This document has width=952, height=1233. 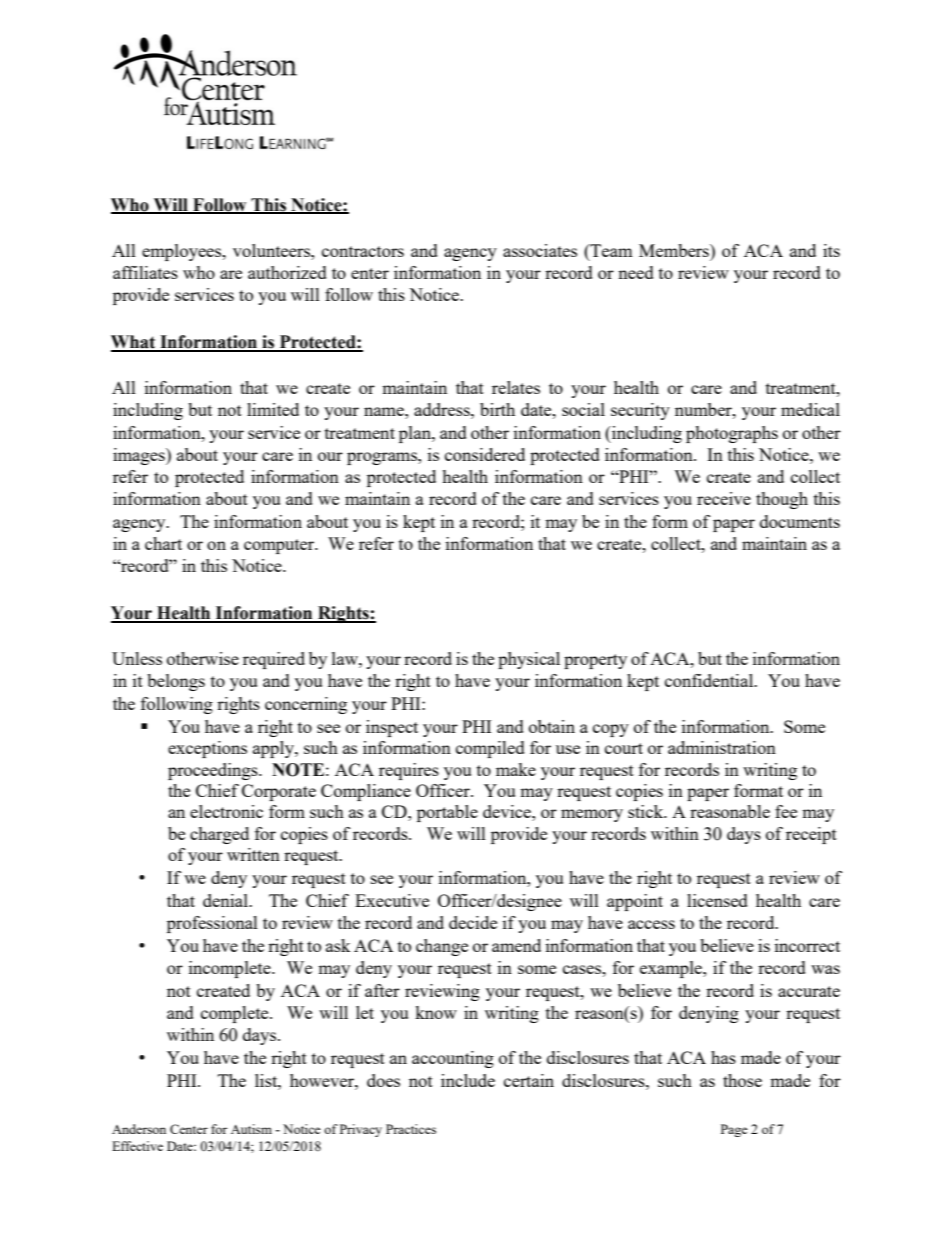 What do you see at coordinates (529, 660) in the document?
I see `physical` at bounding box center [529, 660].
